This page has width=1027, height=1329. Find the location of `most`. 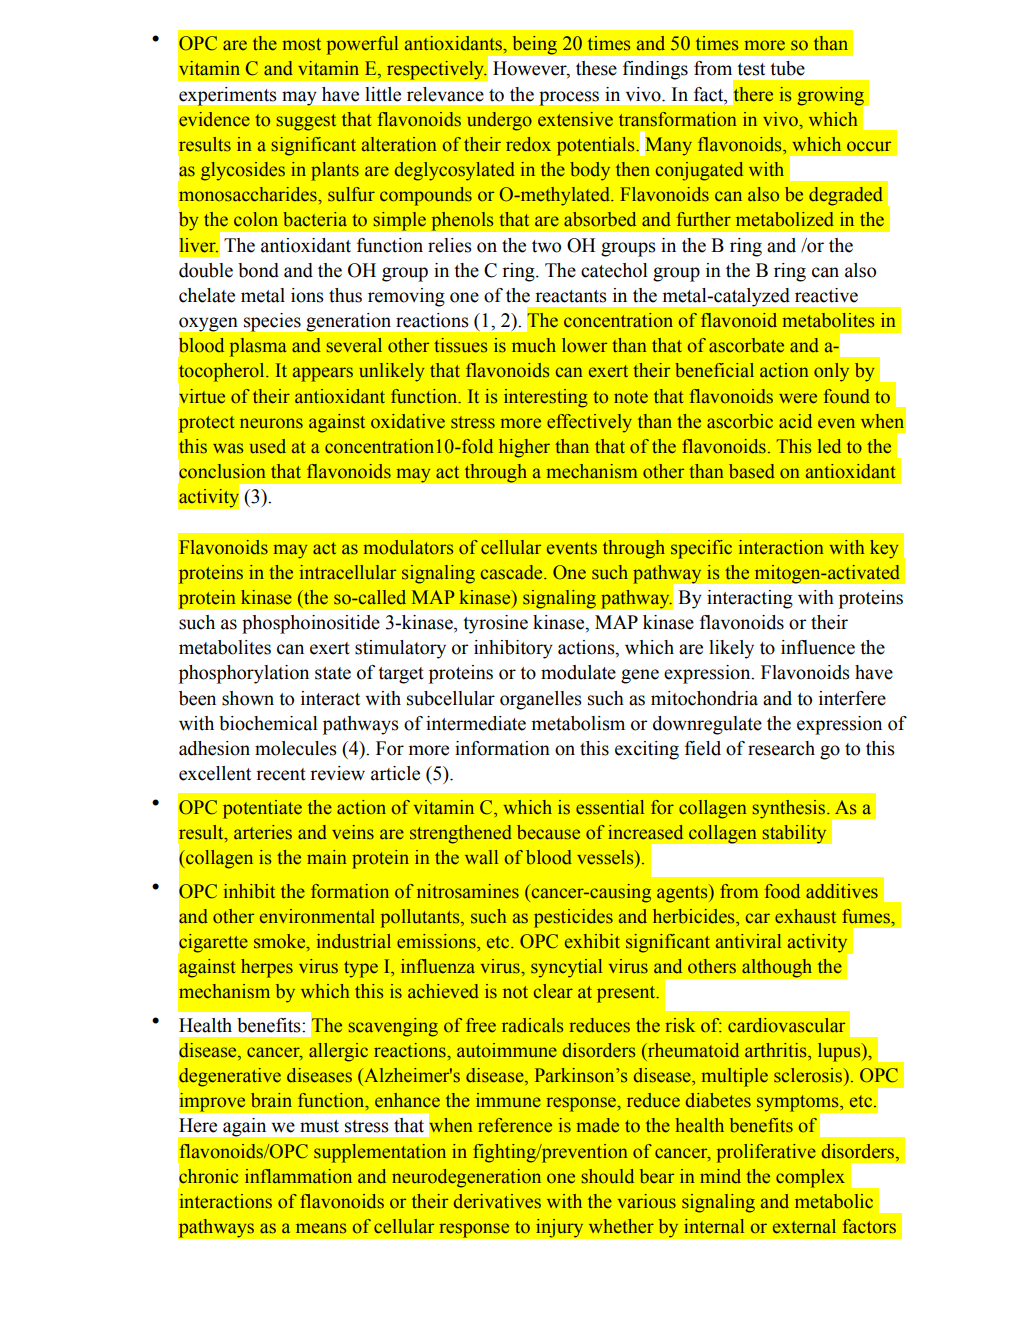

most is located at coordinates (302, 44).
